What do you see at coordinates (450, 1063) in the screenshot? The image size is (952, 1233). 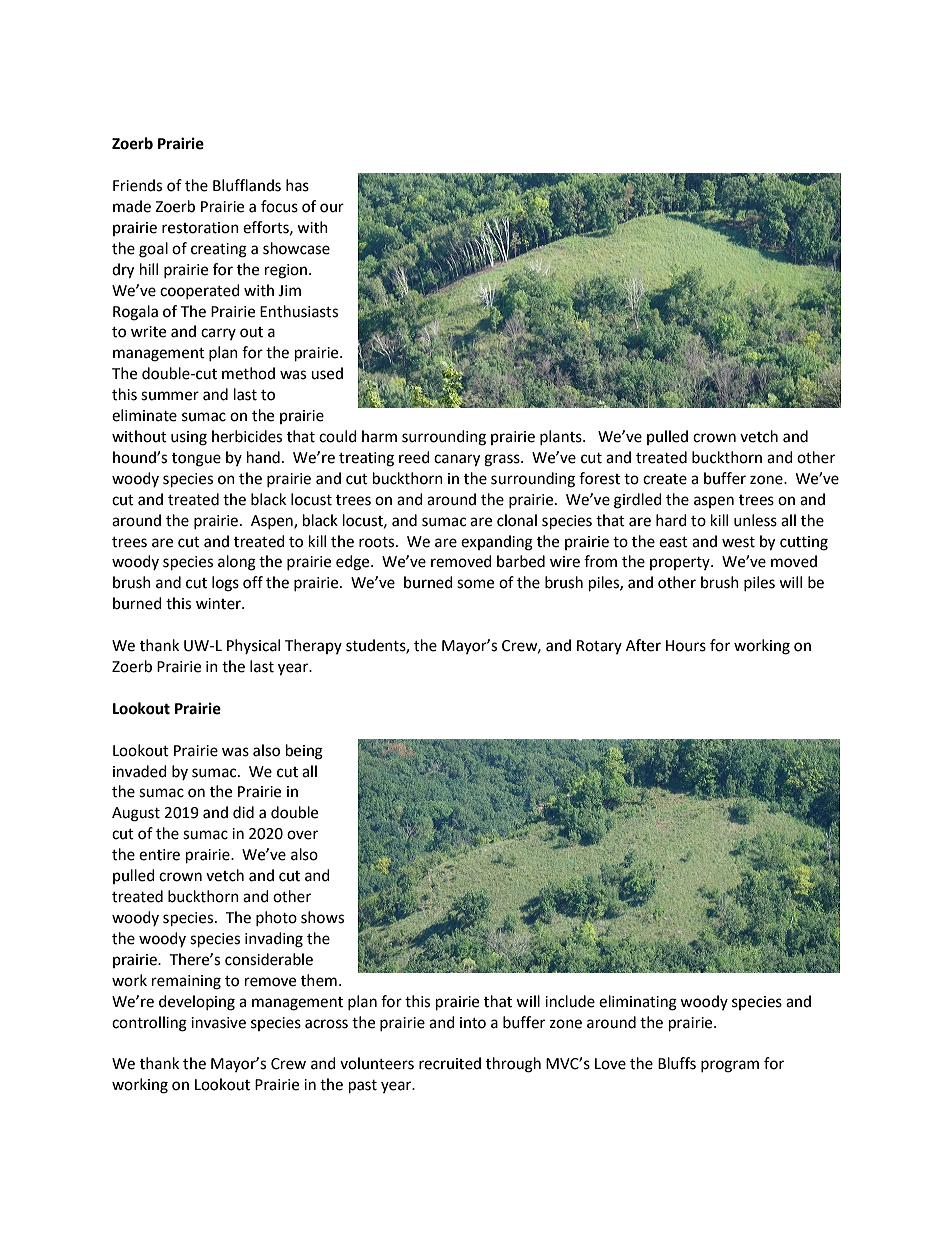 I see `recruited` at bounding box center [450, 1063].
